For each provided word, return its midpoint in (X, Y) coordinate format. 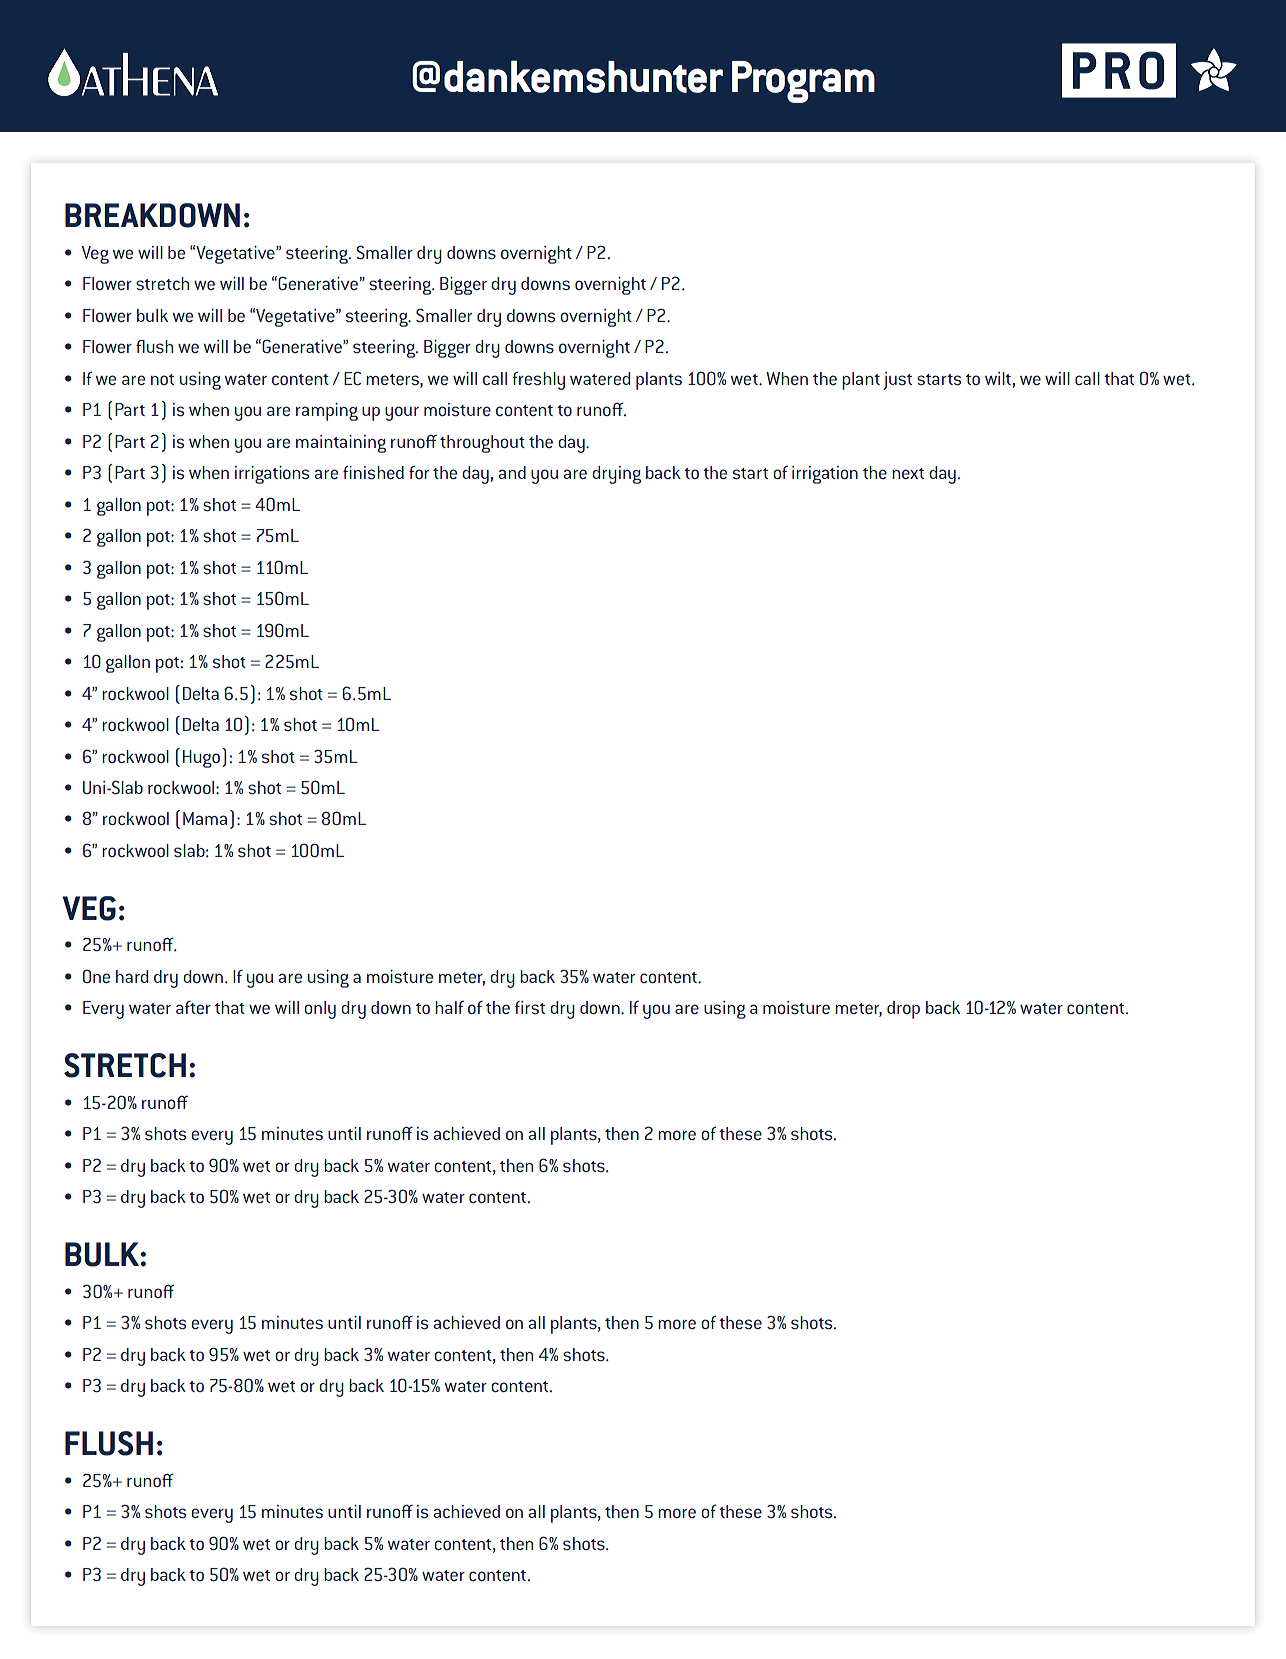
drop (903, 1010)
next (908, 473)
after (193, 1007)
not (162, 379)
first (530, 1007)
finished (373, 473)
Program (803, 82)
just (897, 381)
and (512, 472)
